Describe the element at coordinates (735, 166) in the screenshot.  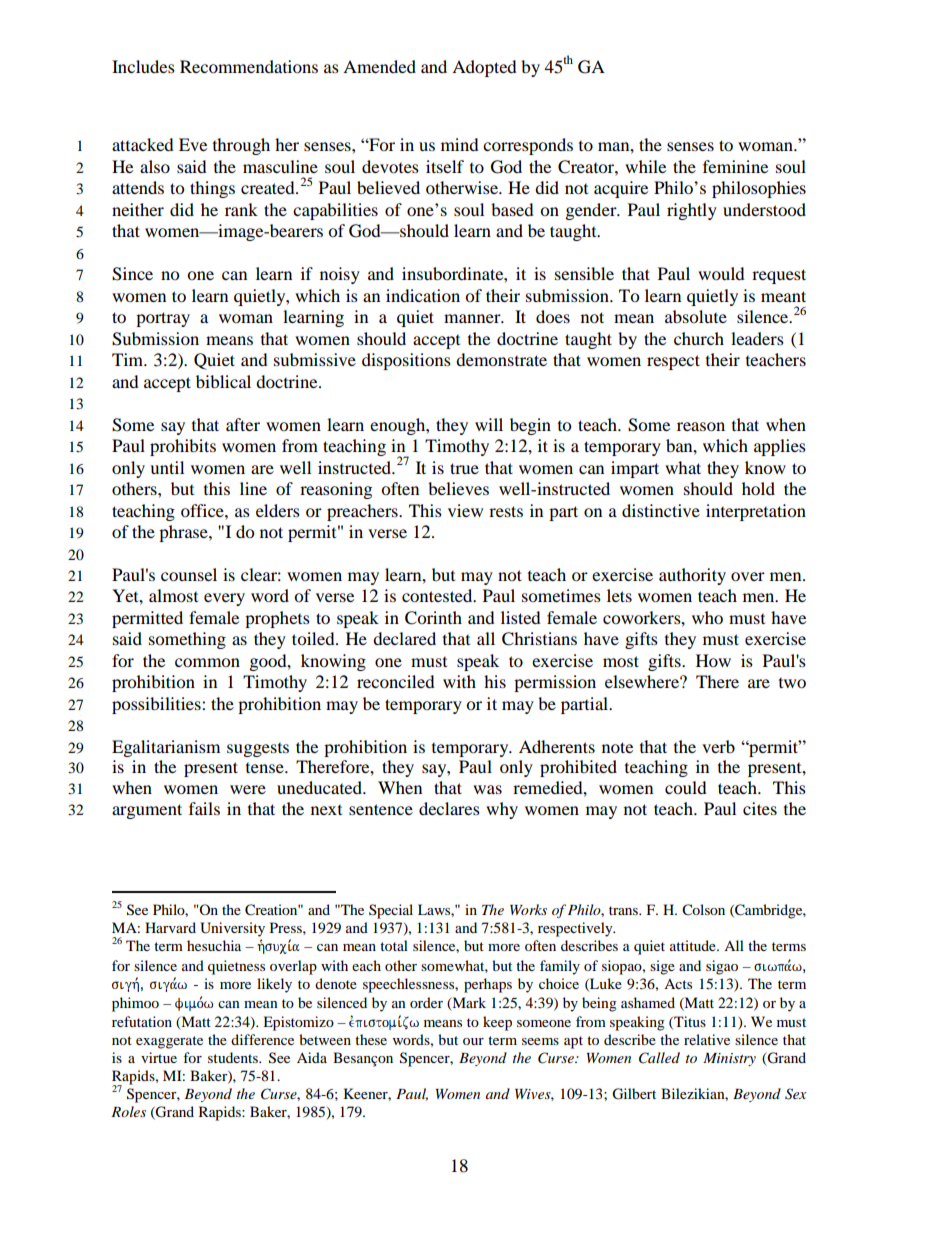
I see `feminine` at that location.
